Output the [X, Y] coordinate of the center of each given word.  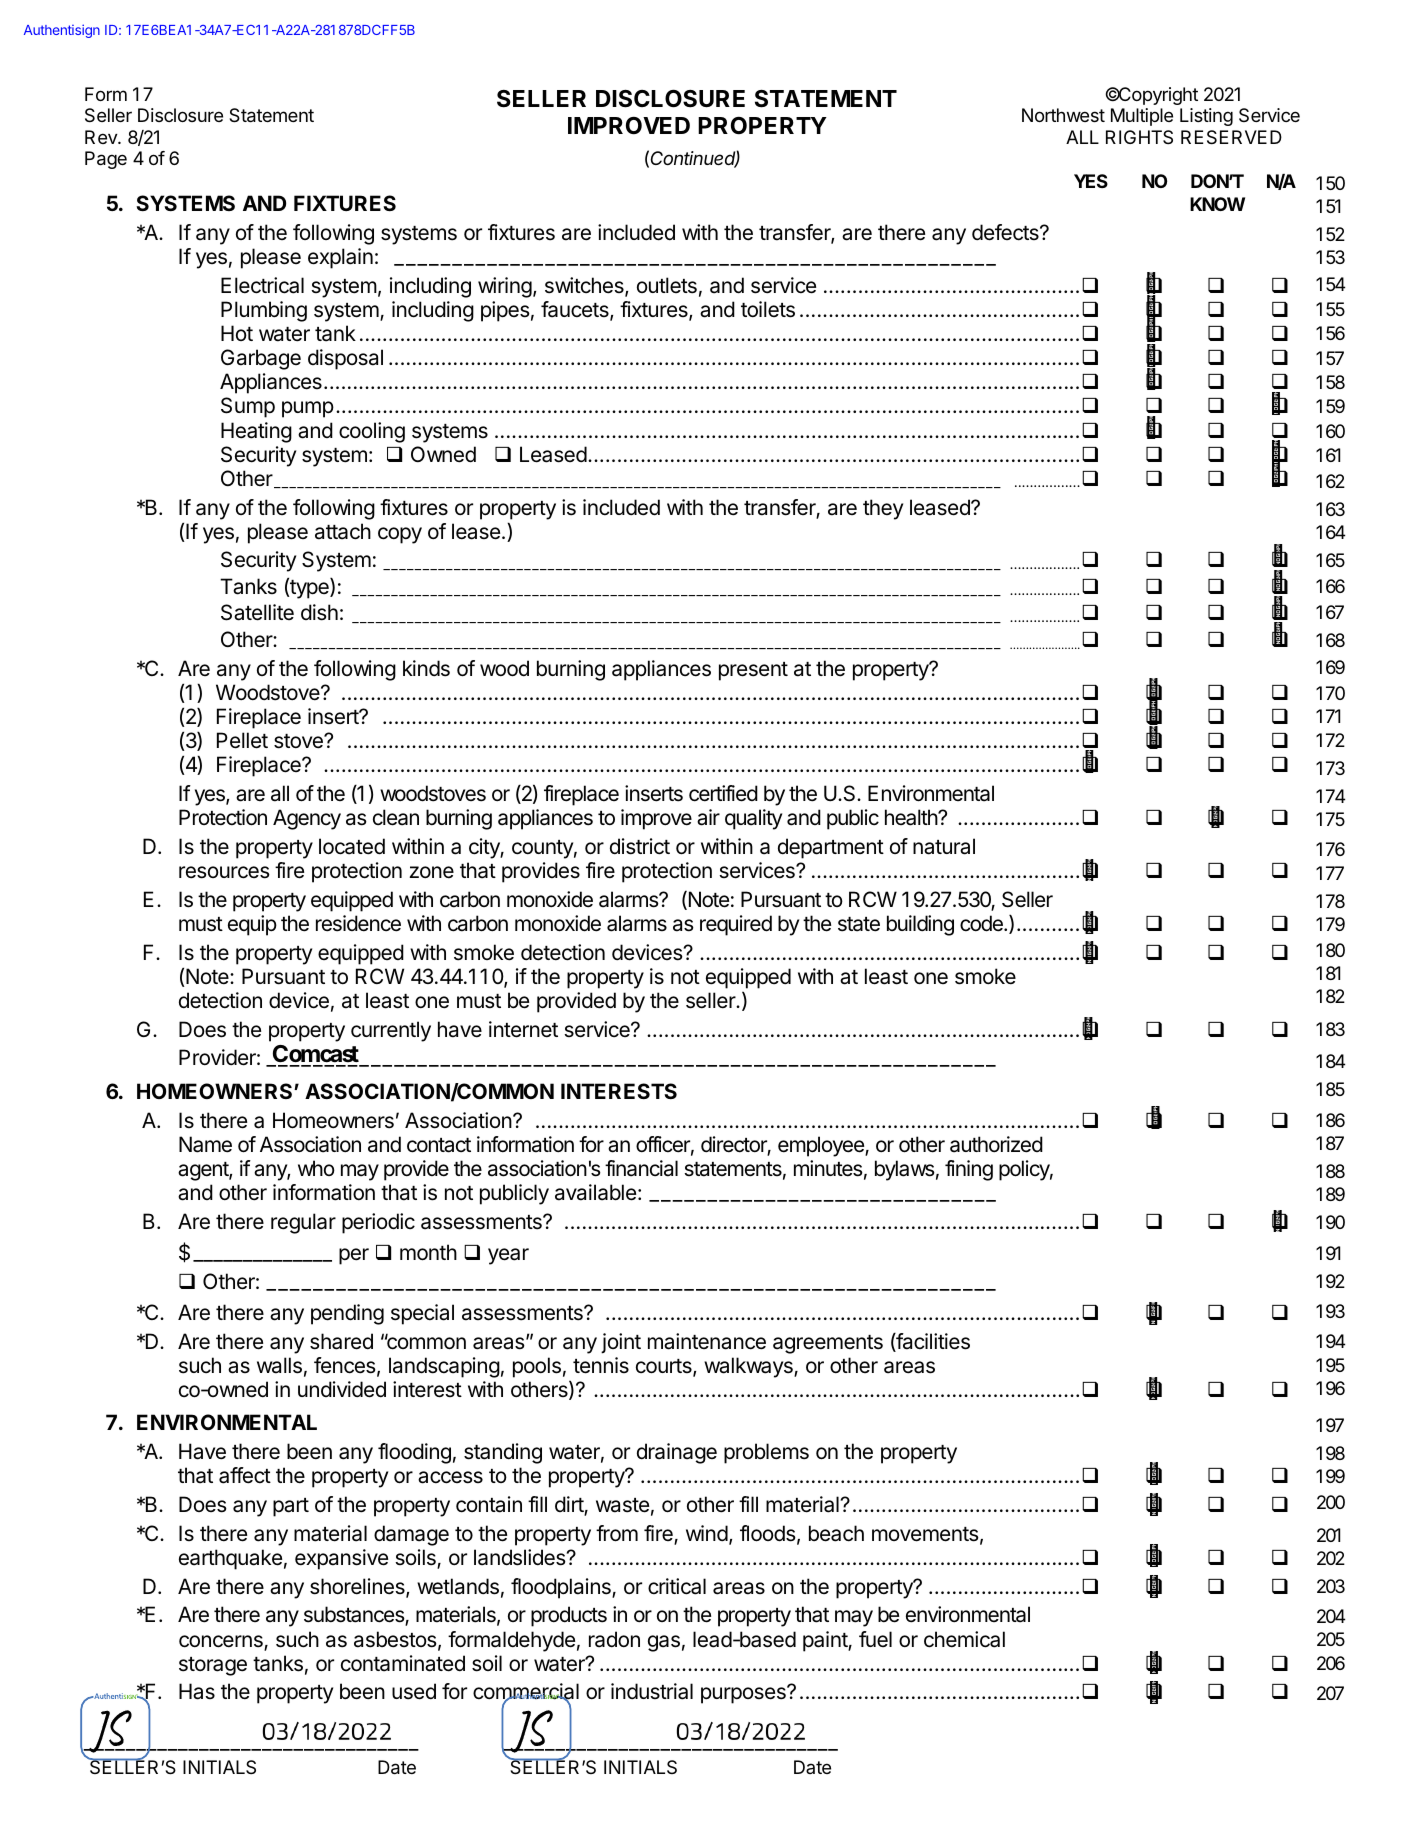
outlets [667, 285]
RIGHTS [1139, 137]
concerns [222, 1642]
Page [106, 160]
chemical [964, 1639]
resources [224, 872]
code [982, 923]
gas [664, 1643]
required [736, 925]
